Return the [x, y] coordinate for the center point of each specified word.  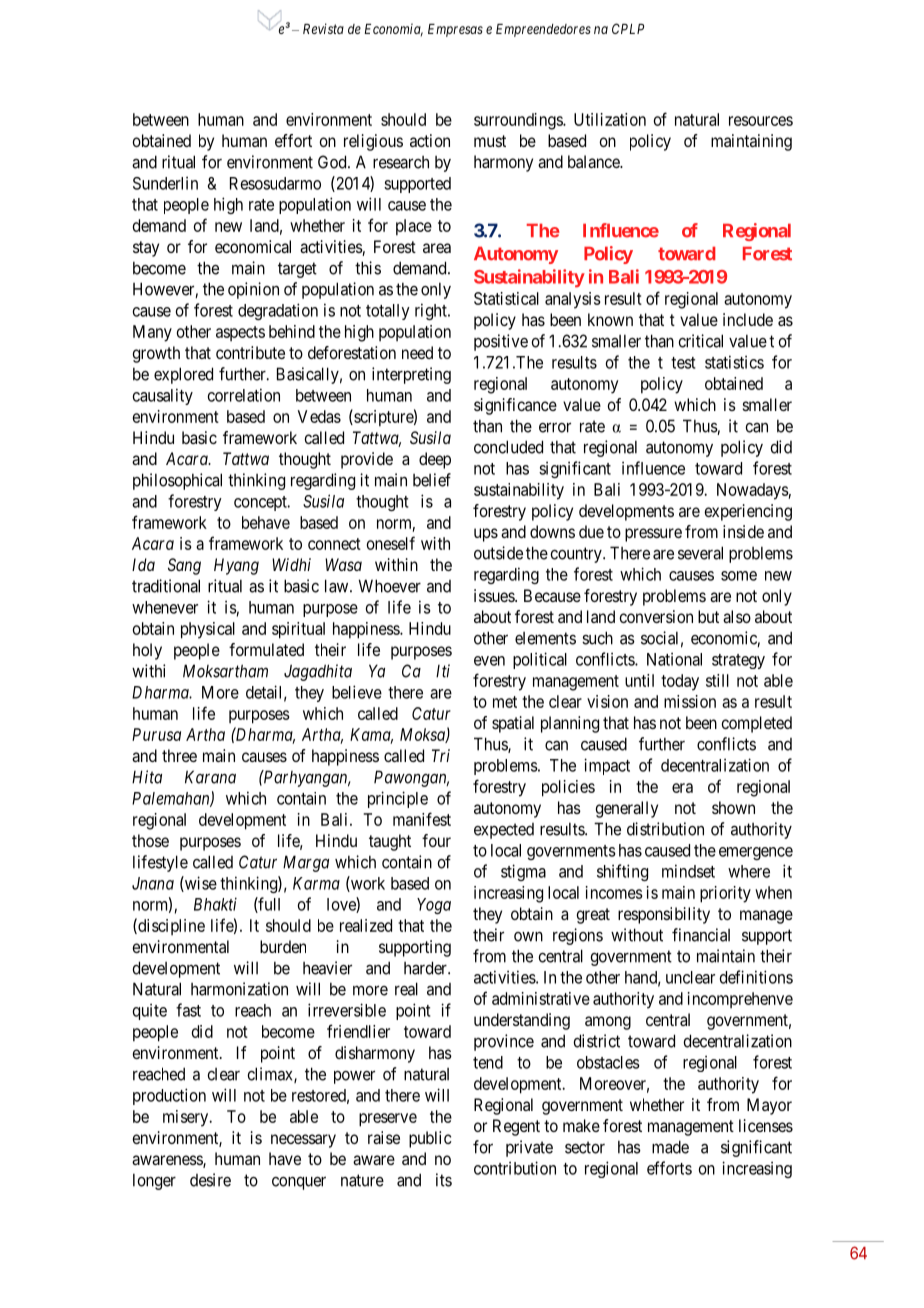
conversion [656, 616]
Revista [323, 28]
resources [761, 121]
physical [208, 630]
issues [495, 595]
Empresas [455, 30]
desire [210, 1180]
